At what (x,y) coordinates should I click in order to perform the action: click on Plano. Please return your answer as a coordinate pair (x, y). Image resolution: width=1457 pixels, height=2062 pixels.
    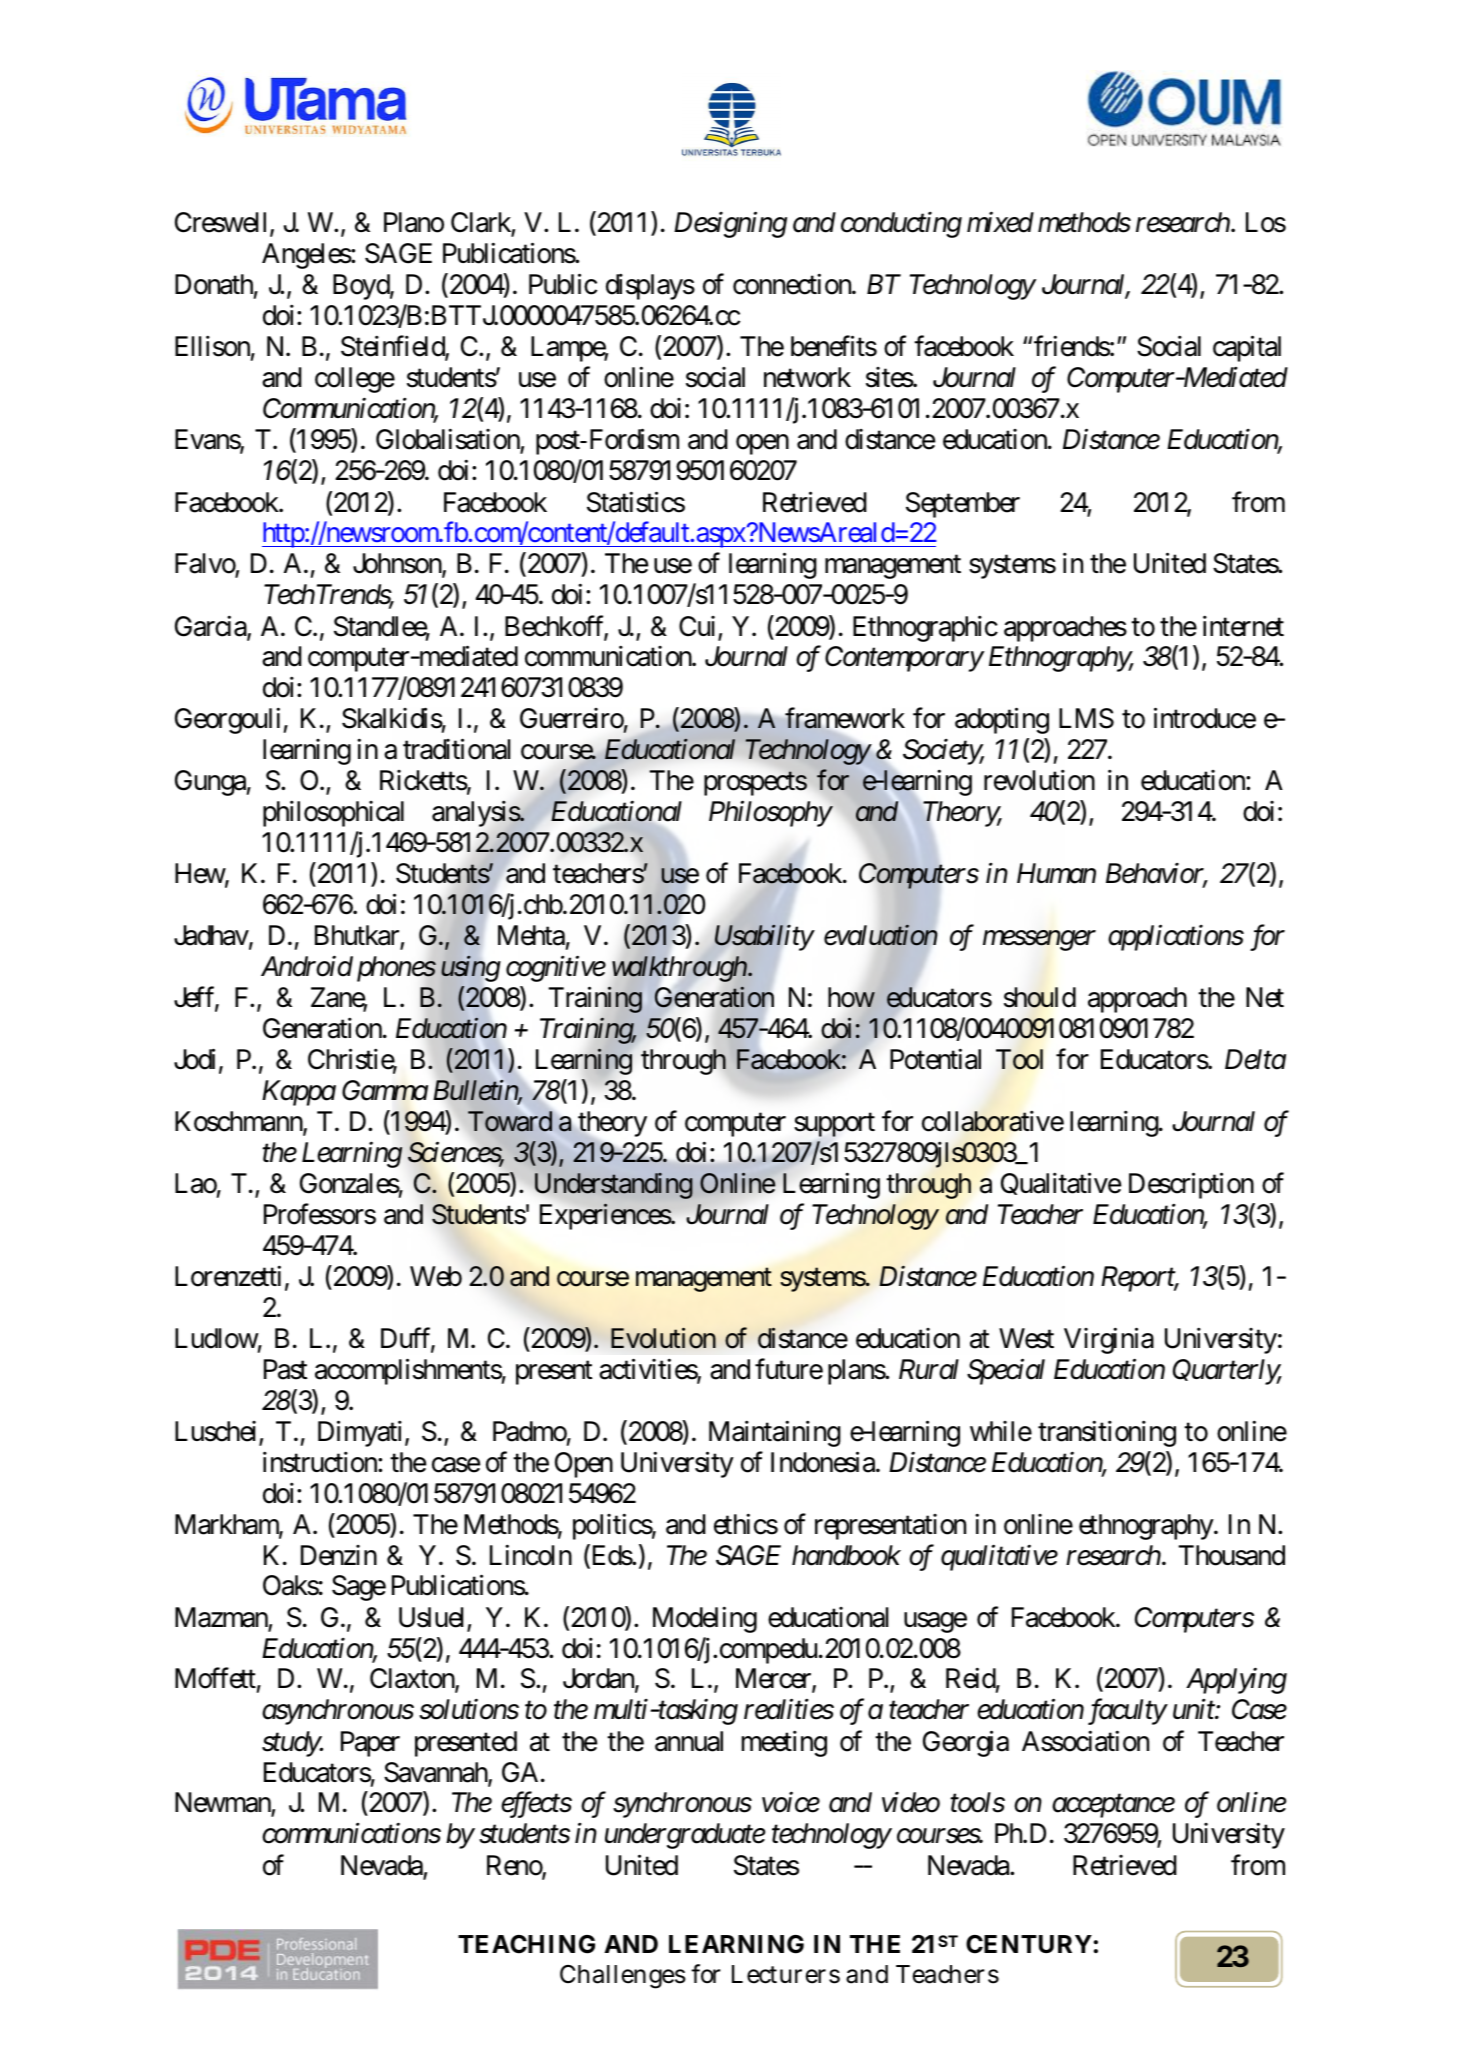
    Looking at the image, I should click on (414, 222).
